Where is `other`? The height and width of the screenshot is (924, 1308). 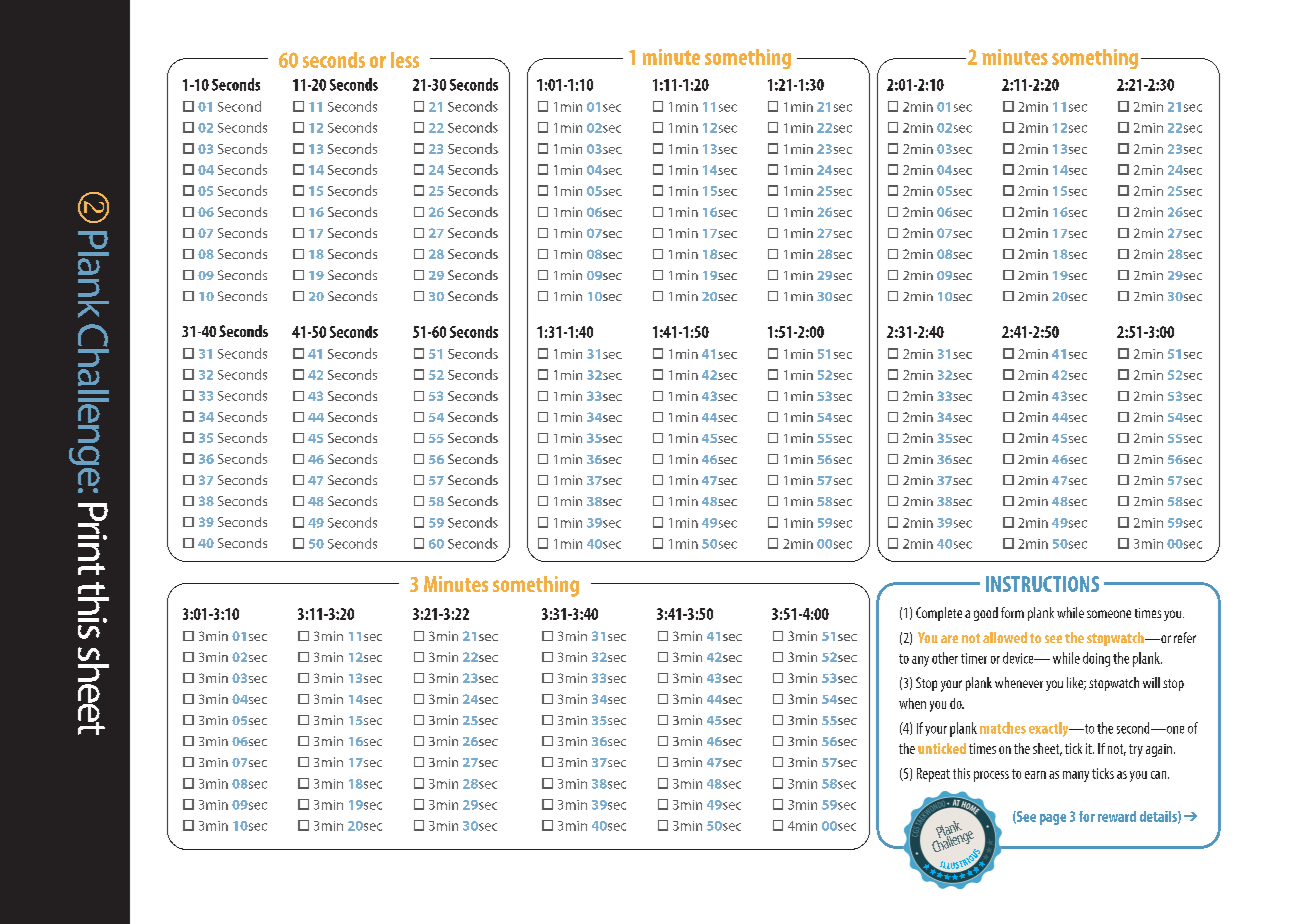
other is located at coordinates (945, 658).
